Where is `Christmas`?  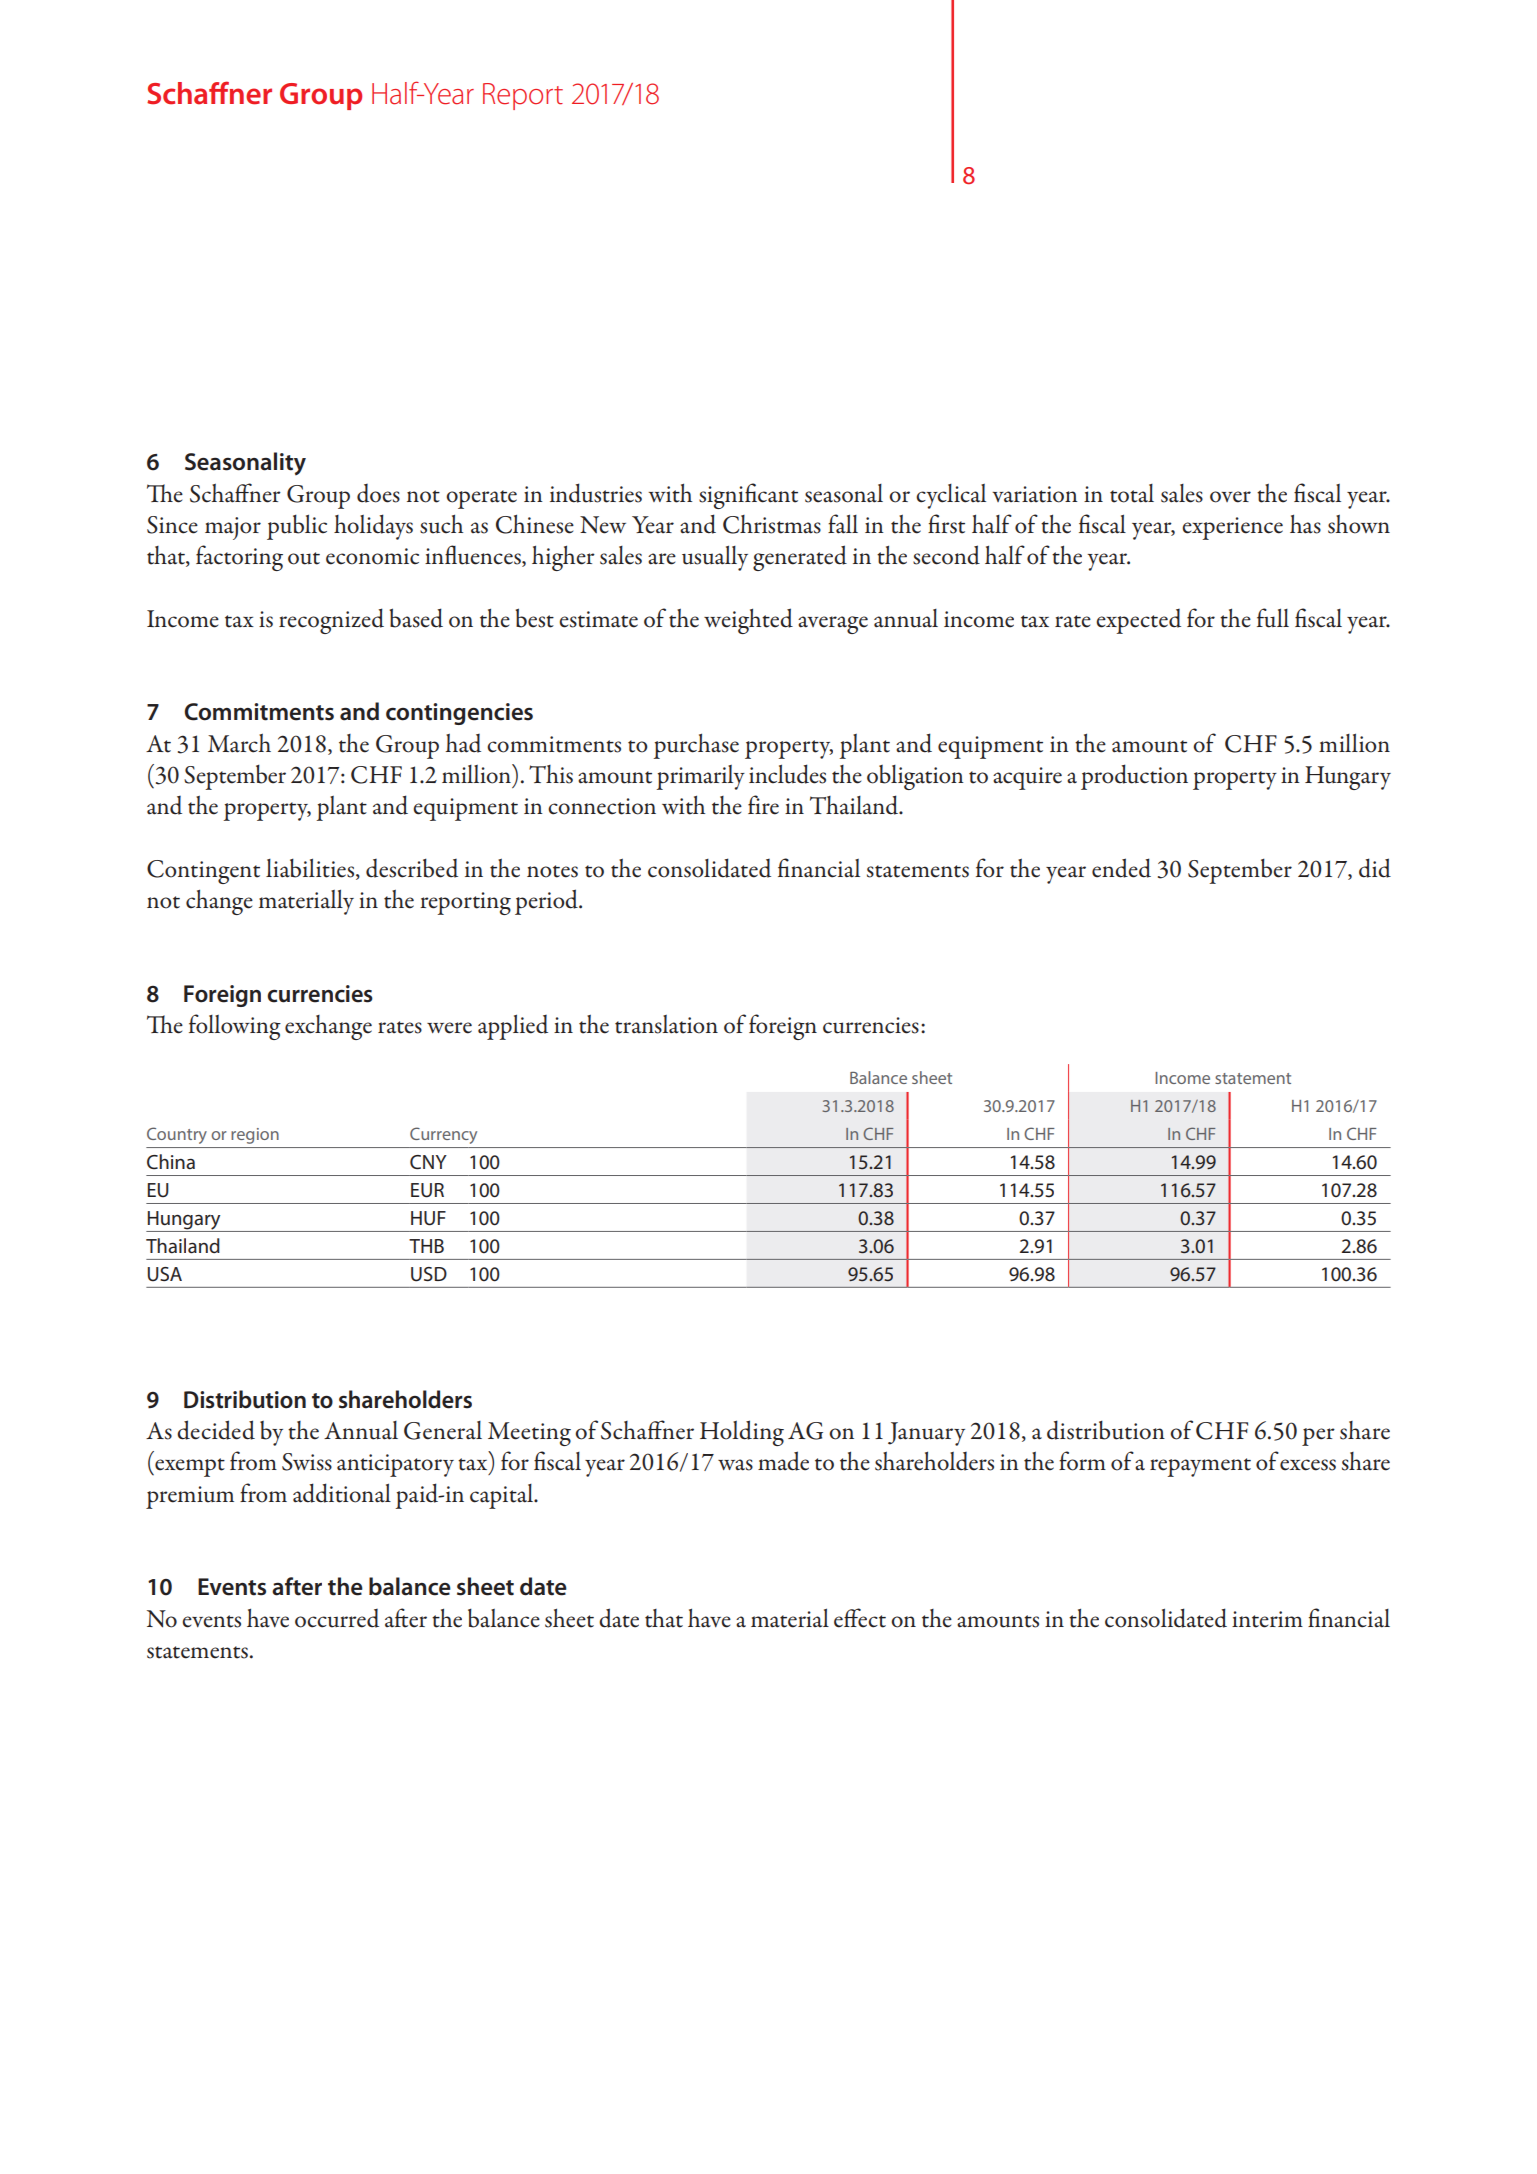
Christmas is located at coordinates (772, 524).
